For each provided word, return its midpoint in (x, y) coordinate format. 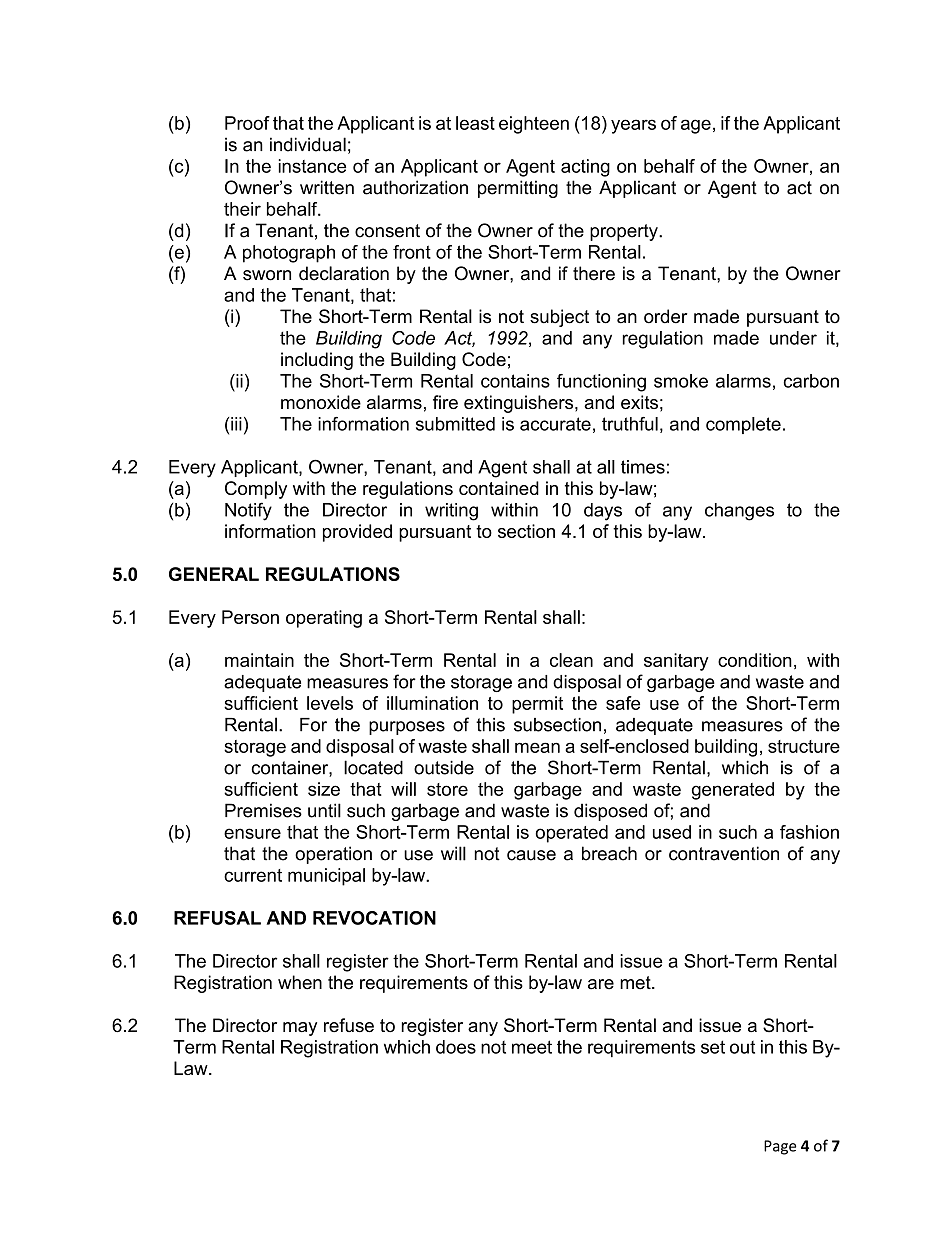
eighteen (534, 125)
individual (308, 144)
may (300, 1029)
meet (532, 1047)
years (633, 126)
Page (780, 1147)
